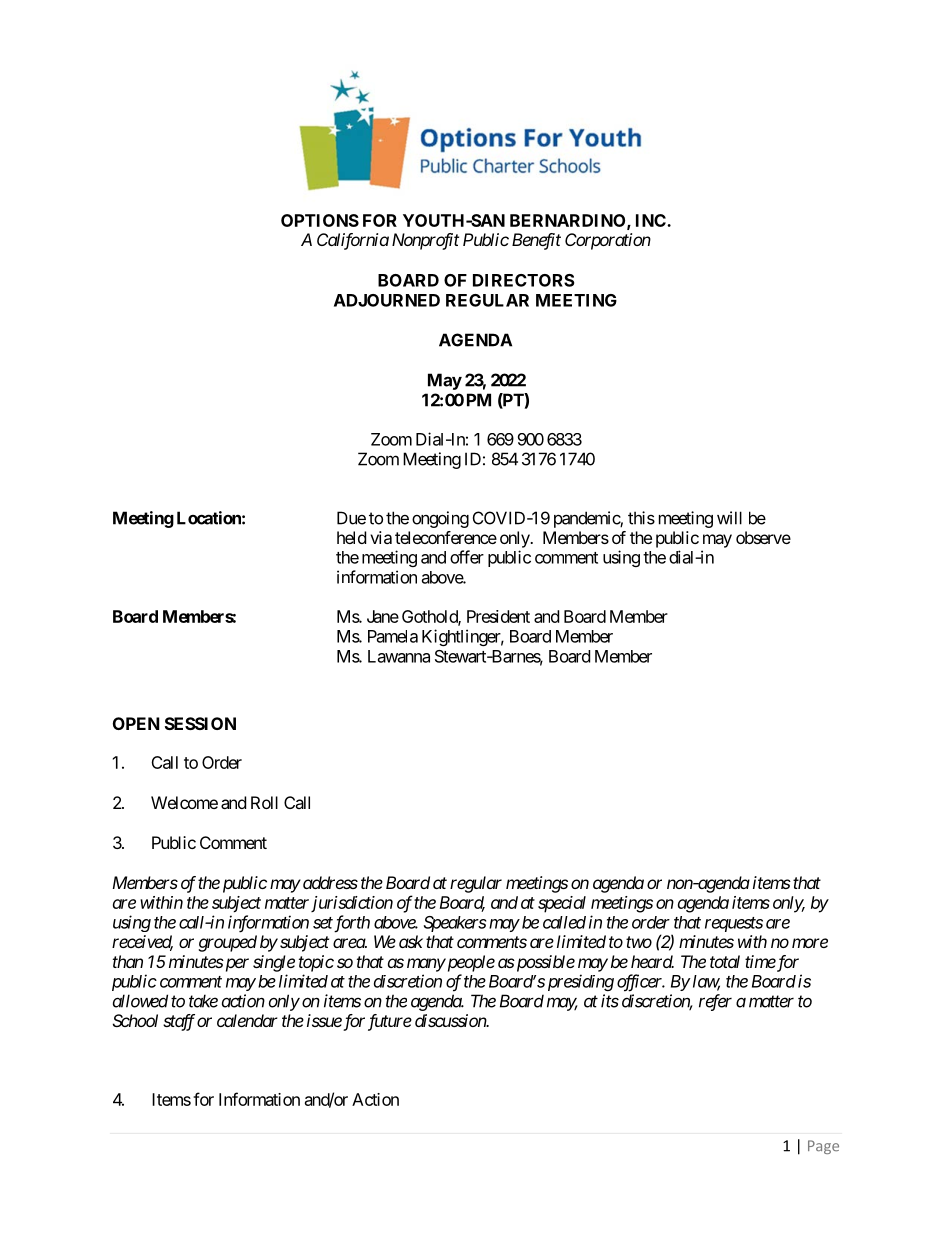  What do you see at coordinates (179, 1022) in the image?
I see `staff` at bounding box center [179, 1022].
